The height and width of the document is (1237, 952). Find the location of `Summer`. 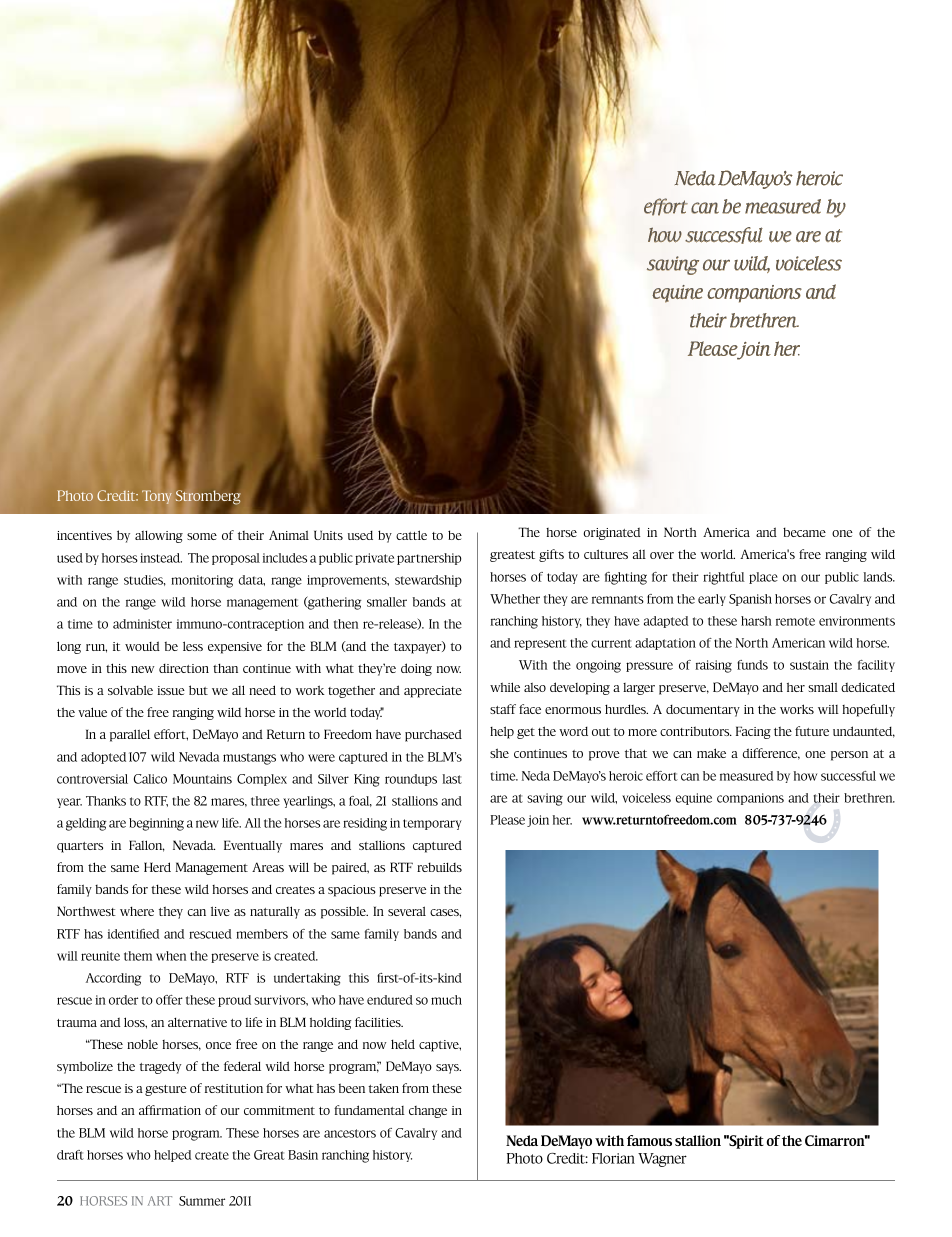

Summer is located at coordinates (202, 1201).
